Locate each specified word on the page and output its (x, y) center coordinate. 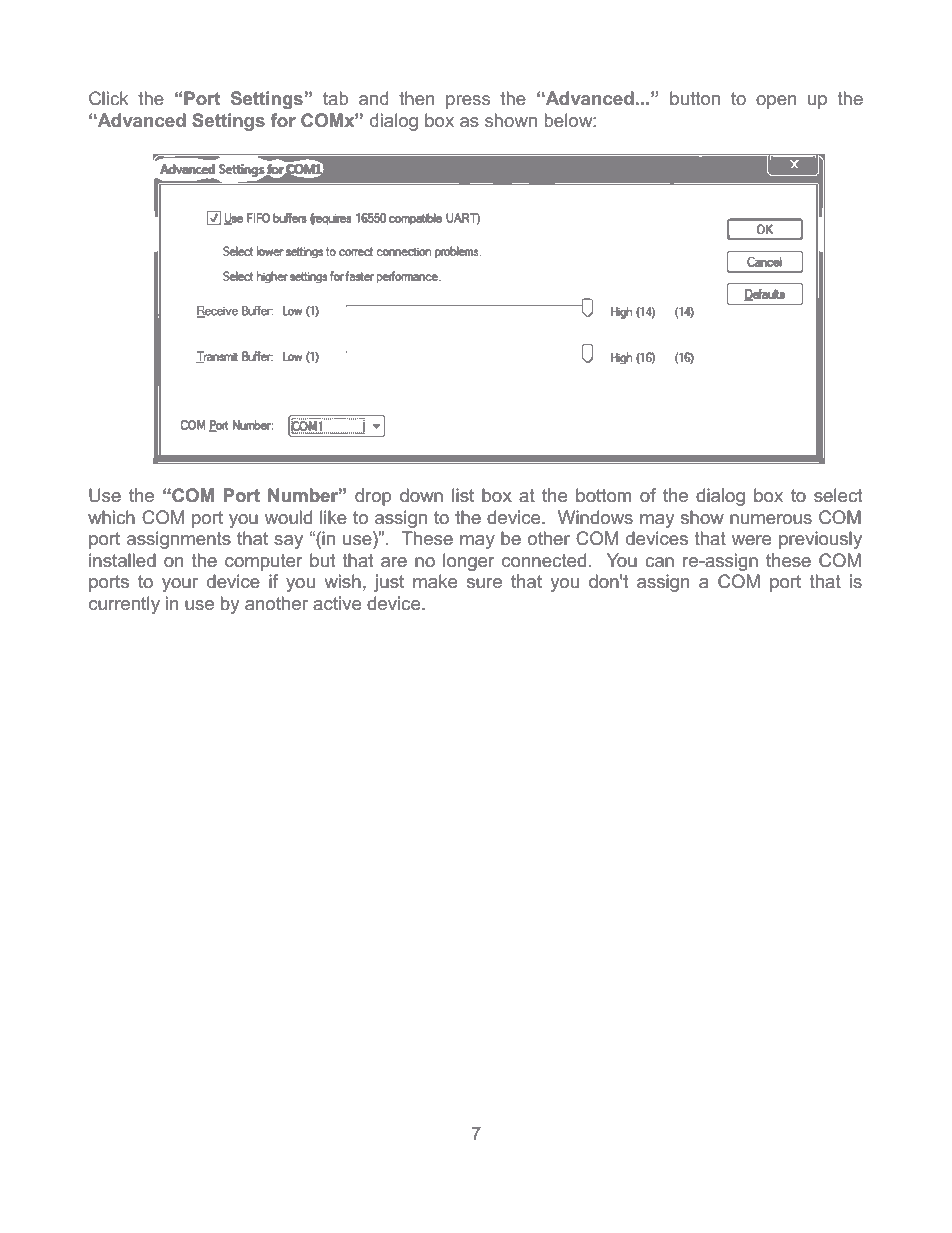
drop (373, 497)
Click (108, 98)
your (180, 585)
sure (484, 583)
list (463, 495)
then (416, 98)
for (283, 120)
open (776, 102)
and (374, 98)
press (468, 102)
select (838, 495)
